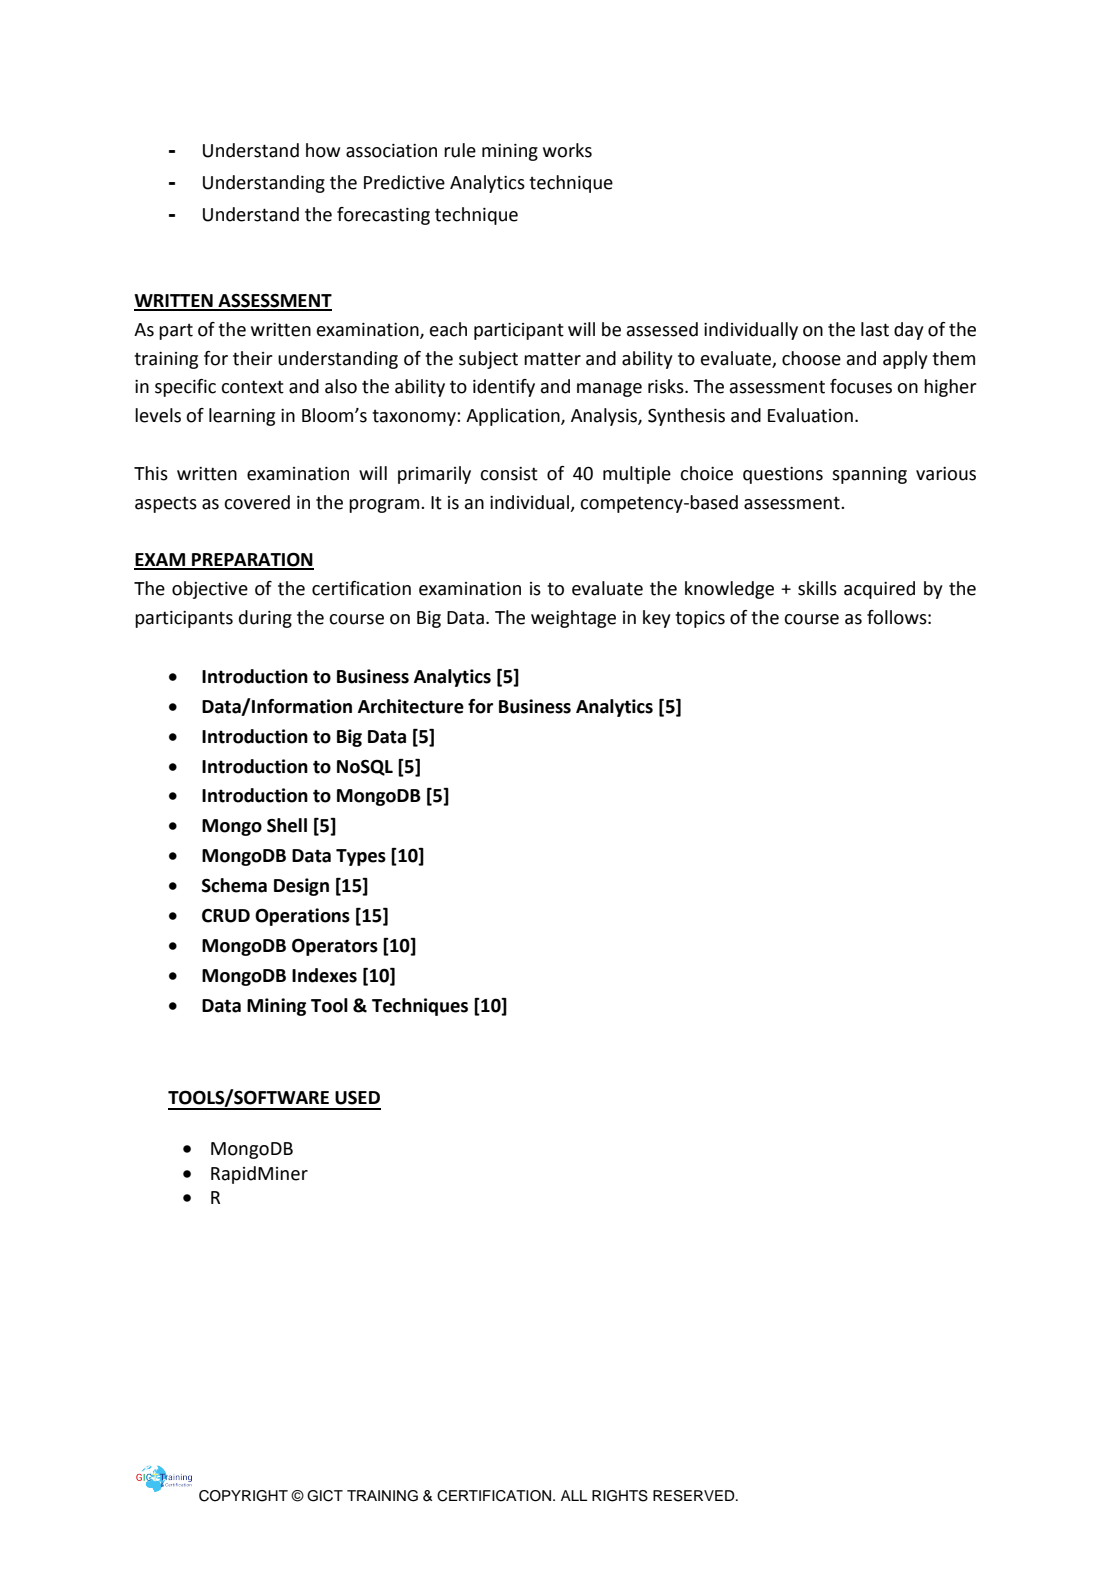 Image resolution: width=1111 pixels, height=1571 pixels. I want to click on last, so click(875, 329).
